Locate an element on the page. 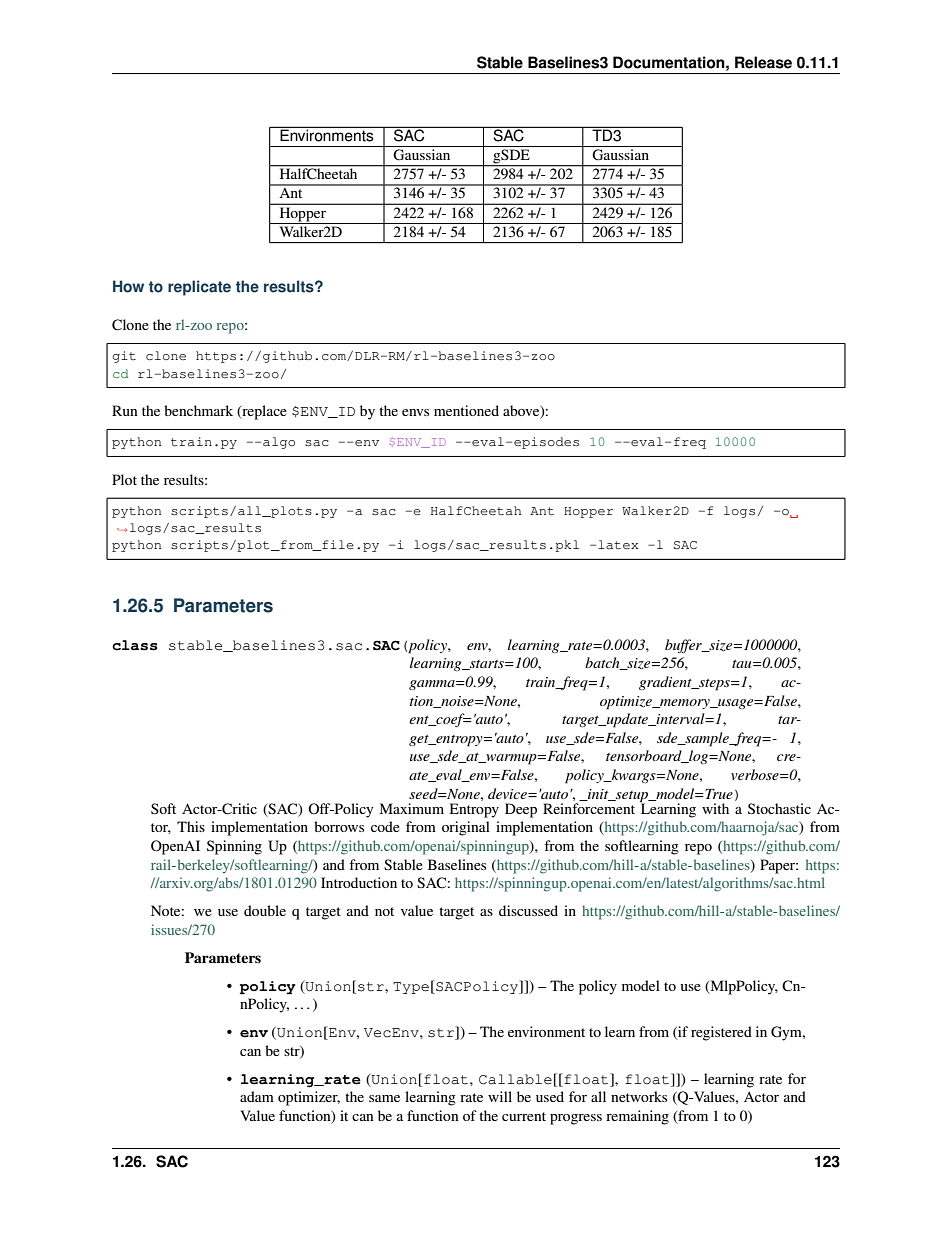 This document has height=1233, width=952. adam is located at coordinates (257, 1096).
